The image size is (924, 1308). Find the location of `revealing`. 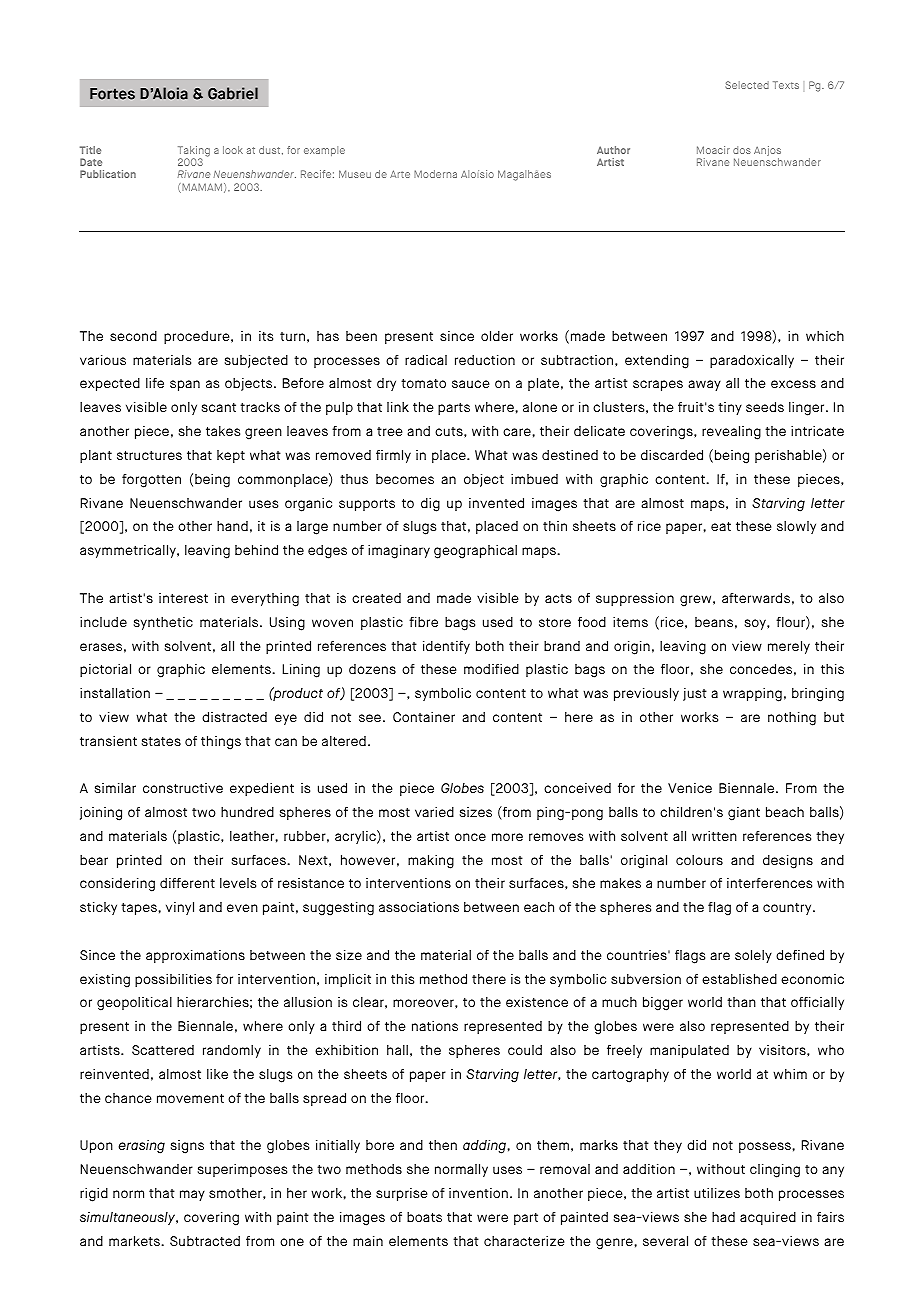

revealing is located at coordinates (731, 433).
